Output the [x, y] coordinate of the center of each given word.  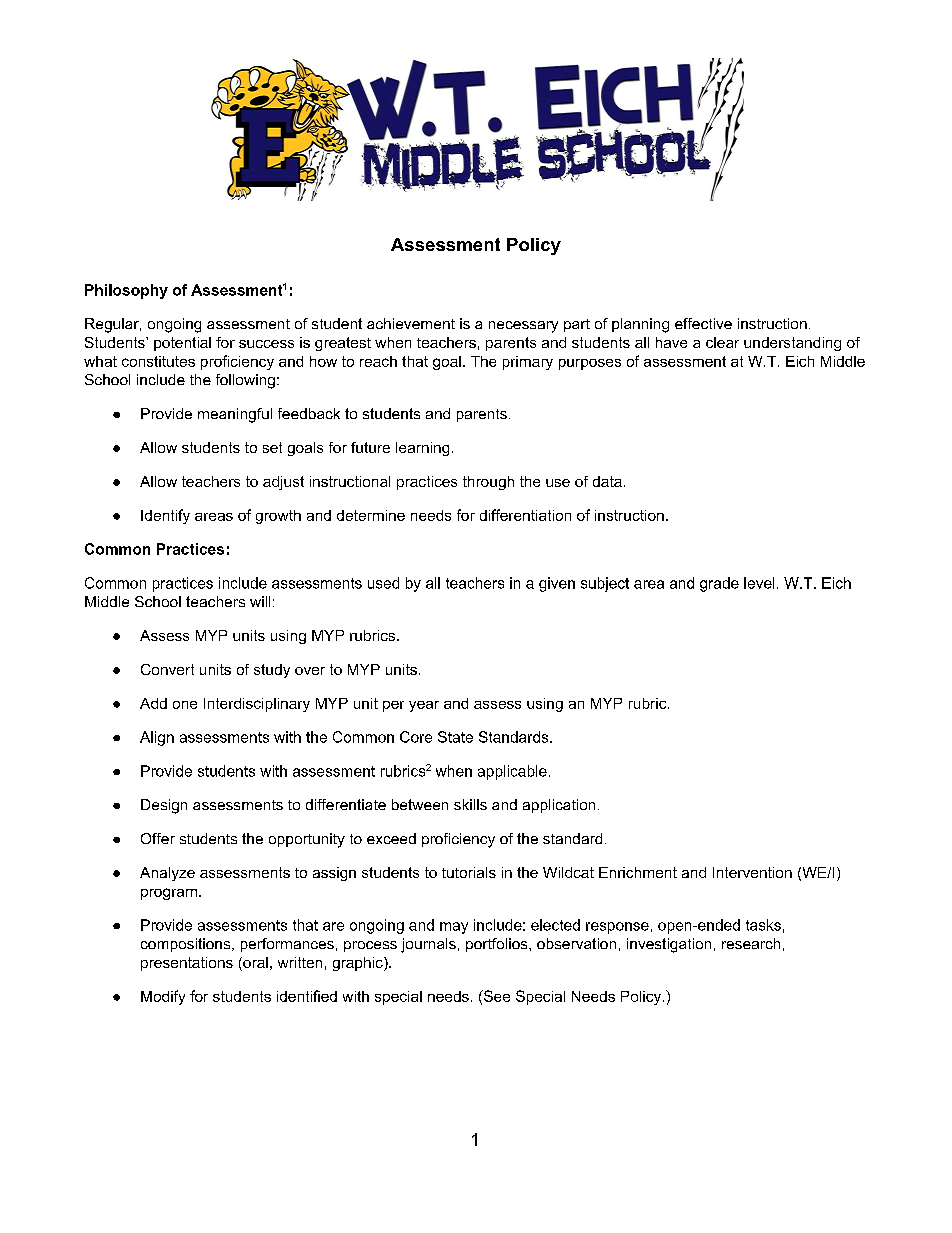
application [559, 806]
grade [719, 584]
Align [157, 738]
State [455, 737]
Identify [165, 516]
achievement [411, 323]
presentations [187, 964]
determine [371, 515]
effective [703, 323]
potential [182, 344]
